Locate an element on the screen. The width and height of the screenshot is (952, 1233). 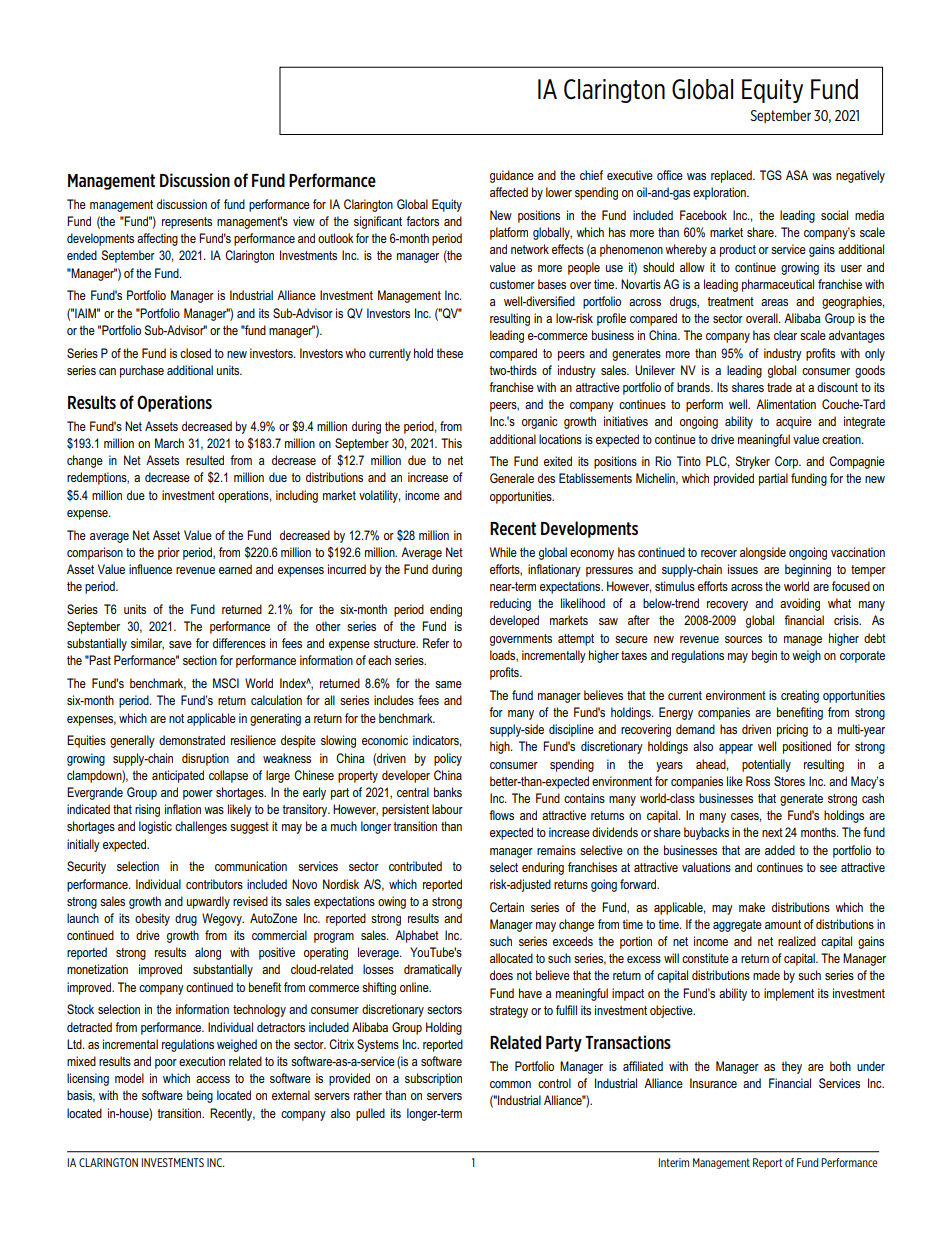
section is located at coordinates (200, 660).
